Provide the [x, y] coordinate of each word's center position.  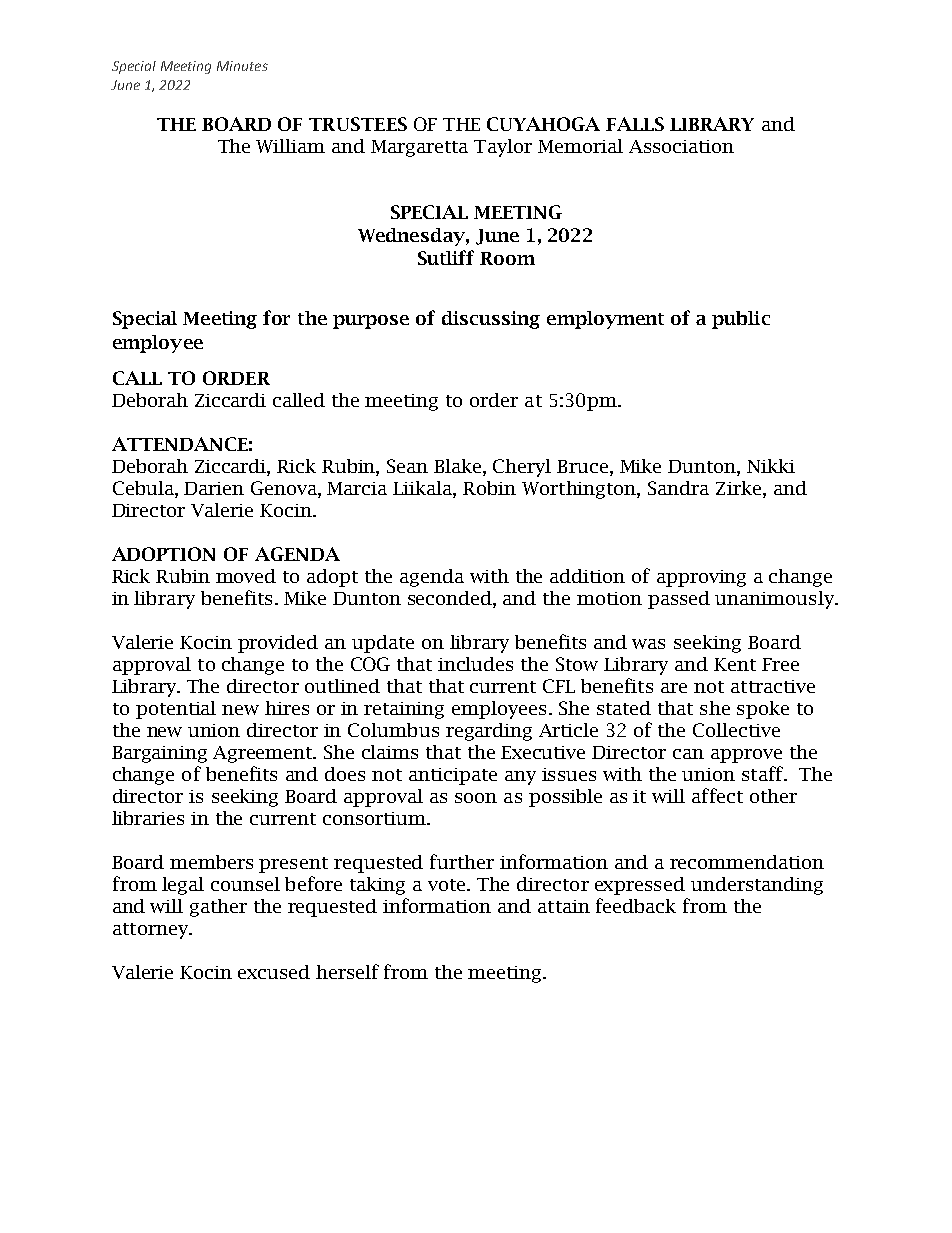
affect [717, 795]
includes [475, 664]
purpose [371, 322]
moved [246, 576]
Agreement [264, 754]
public [741, 320]
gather [218, 908]
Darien [214, 488]
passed [679, 600]
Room [507, 258]
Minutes [242, 66]
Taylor [503, 148]
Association [681, 146]
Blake [459, 467]
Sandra [678, 488]
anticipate [453, 776]
